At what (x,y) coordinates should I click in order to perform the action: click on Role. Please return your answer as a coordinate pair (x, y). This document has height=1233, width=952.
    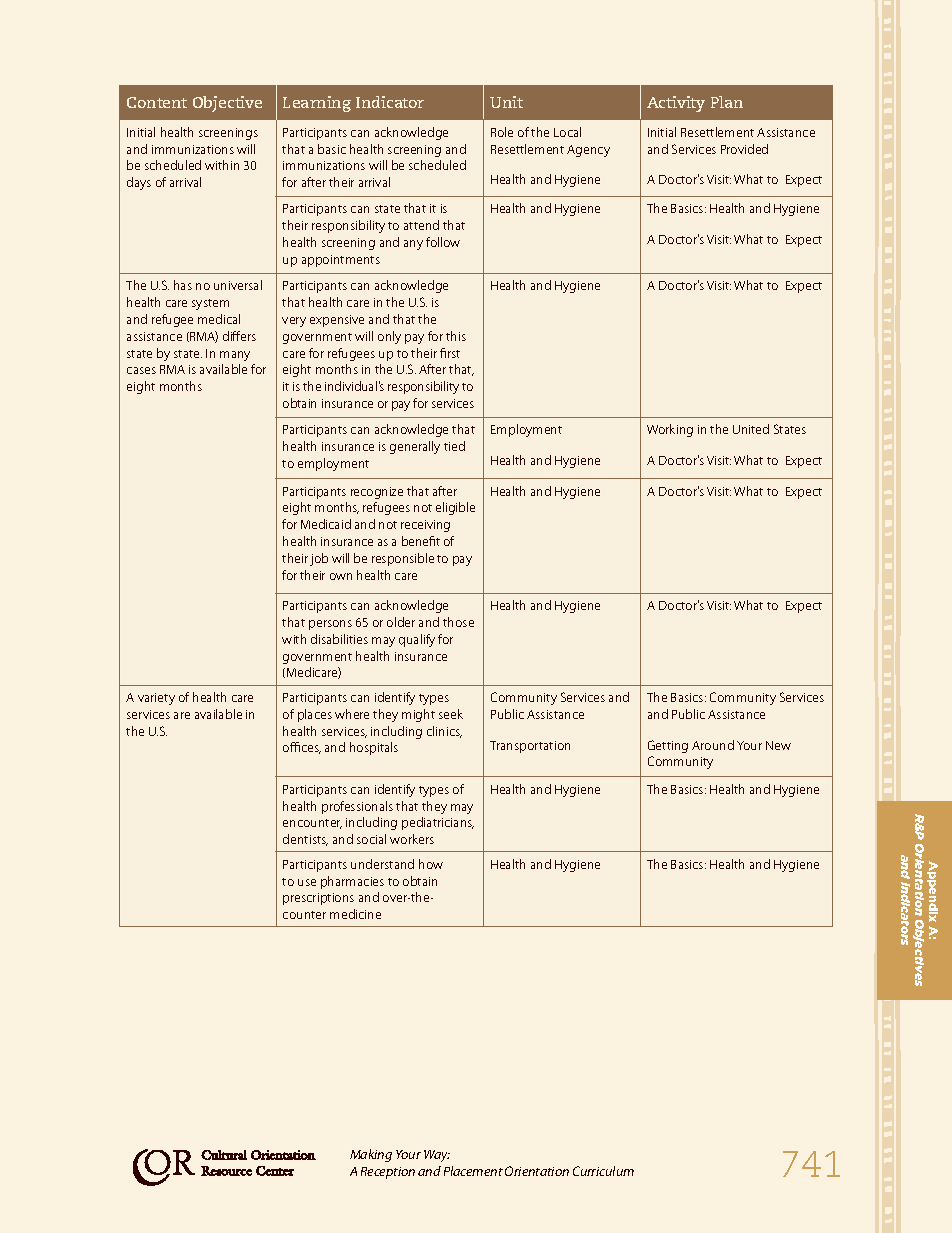
    Looking at the image, I should click on (502, 132).
